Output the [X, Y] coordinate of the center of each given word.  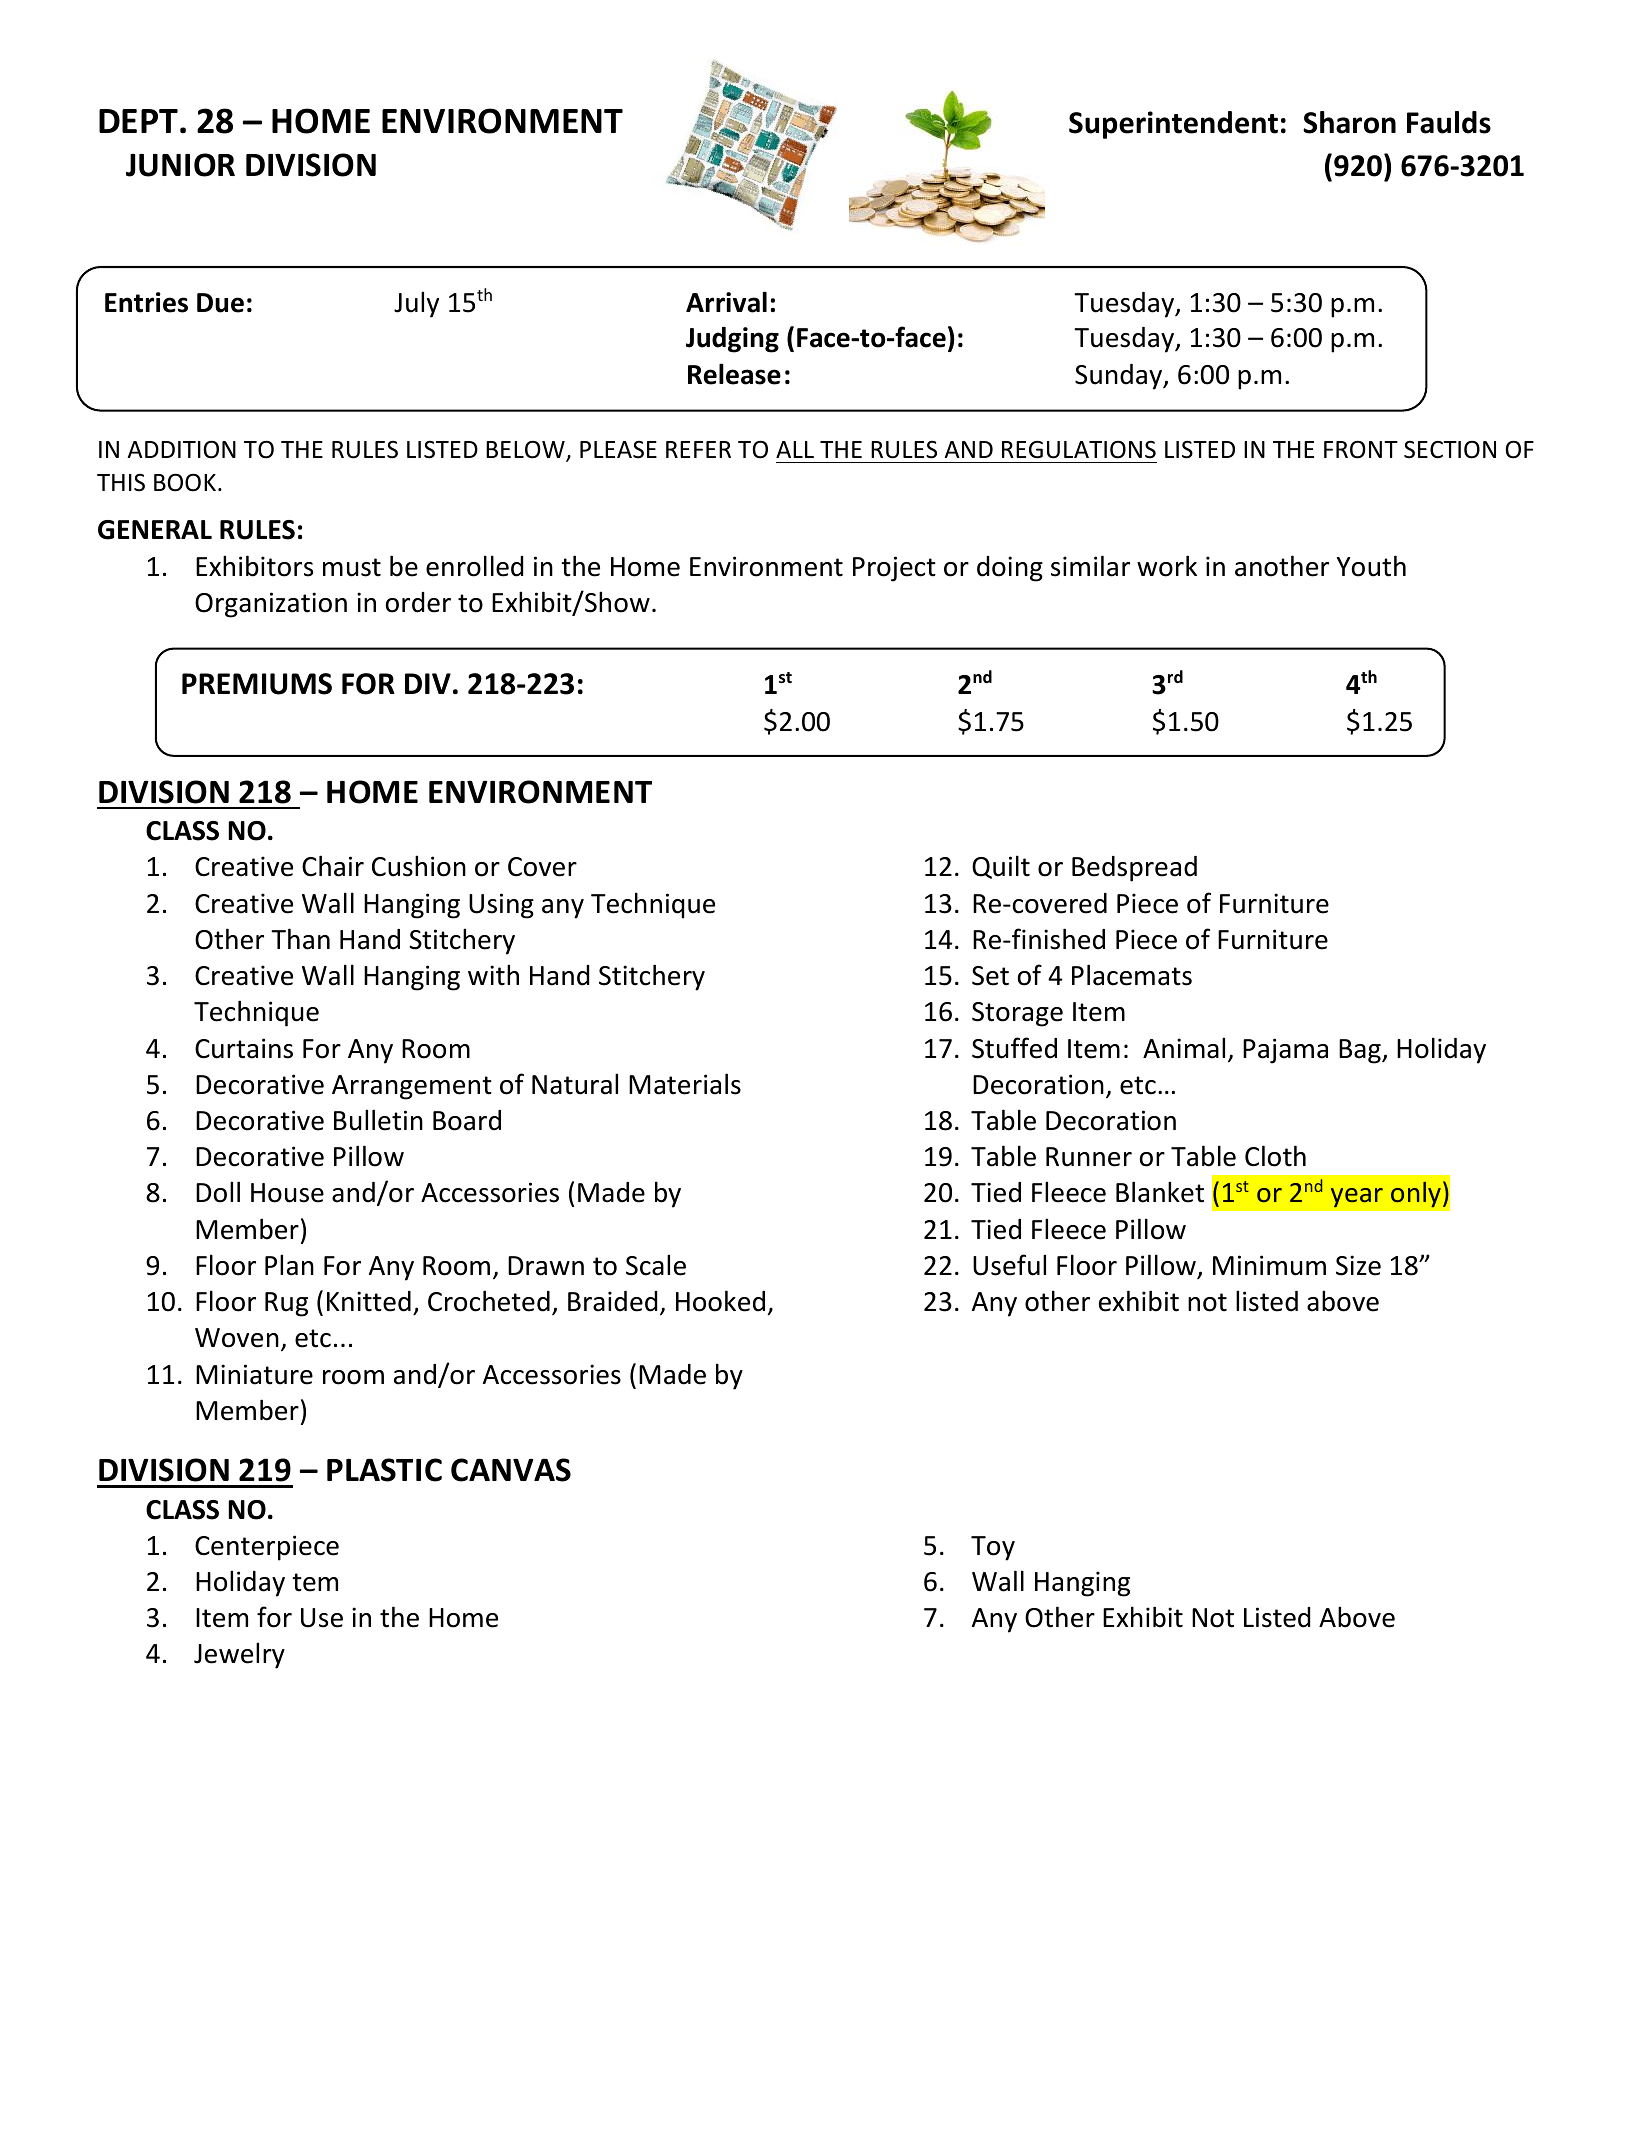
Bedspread [1134, 869]
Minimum [1269, 1265]
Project [894, 569]
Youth [1371, 566]
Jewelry [239, 1655]
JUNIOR [180, 165]
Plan [289, 1265]
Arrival [726, 302]
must [352, 567]
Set [990, 976]
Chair [333, 866]
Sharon [1349, 122]
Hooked [720, 1301]
